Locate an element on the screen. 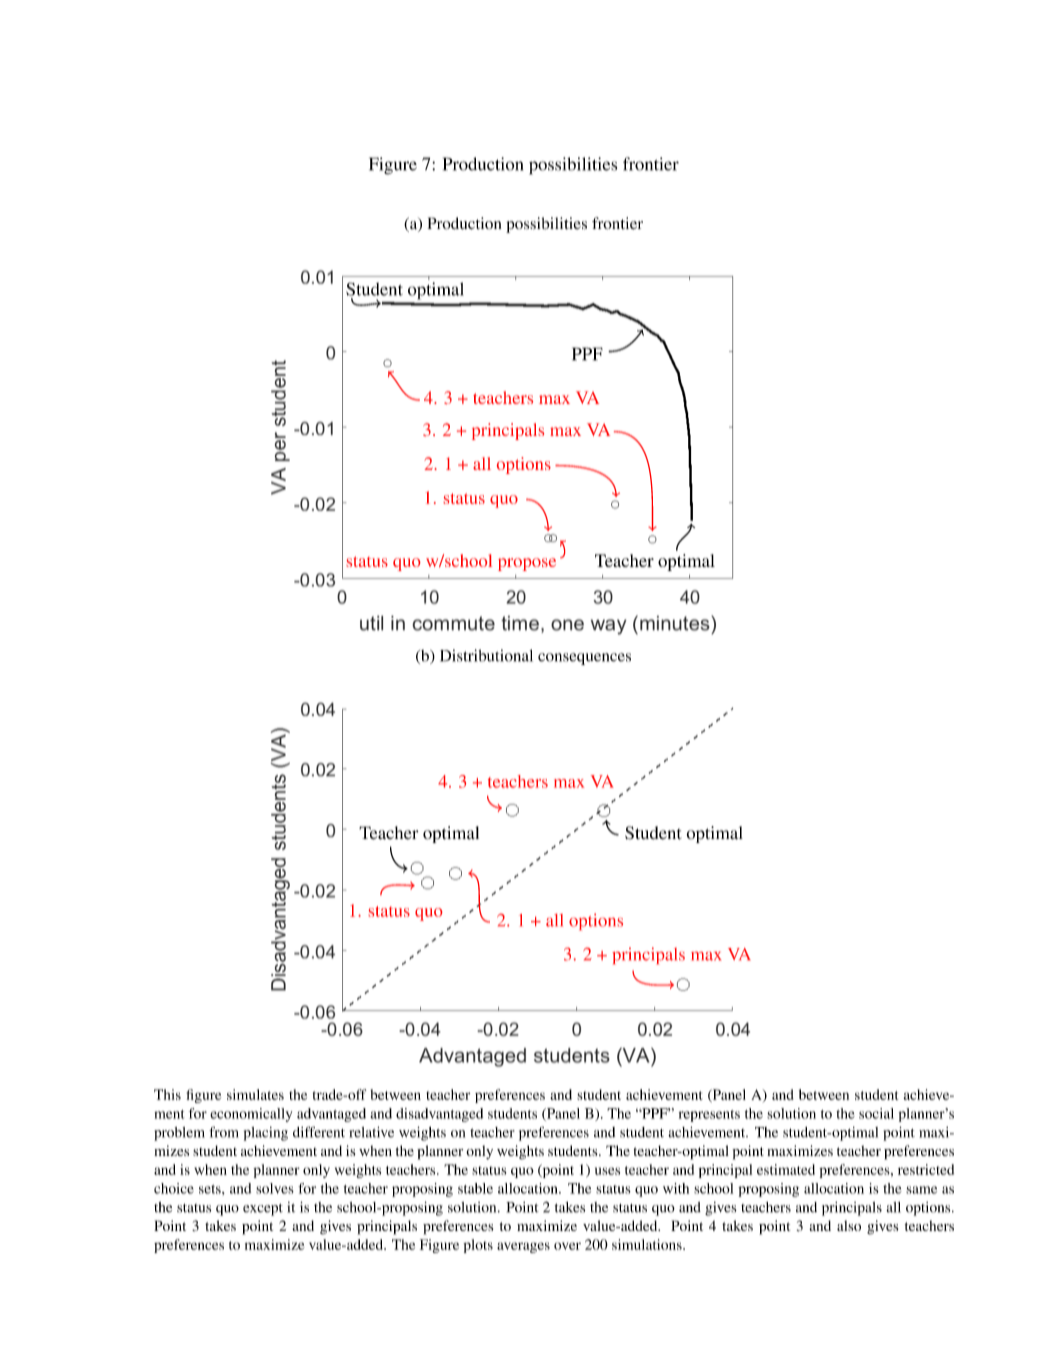  social is located at coordinates (876, 1113).
